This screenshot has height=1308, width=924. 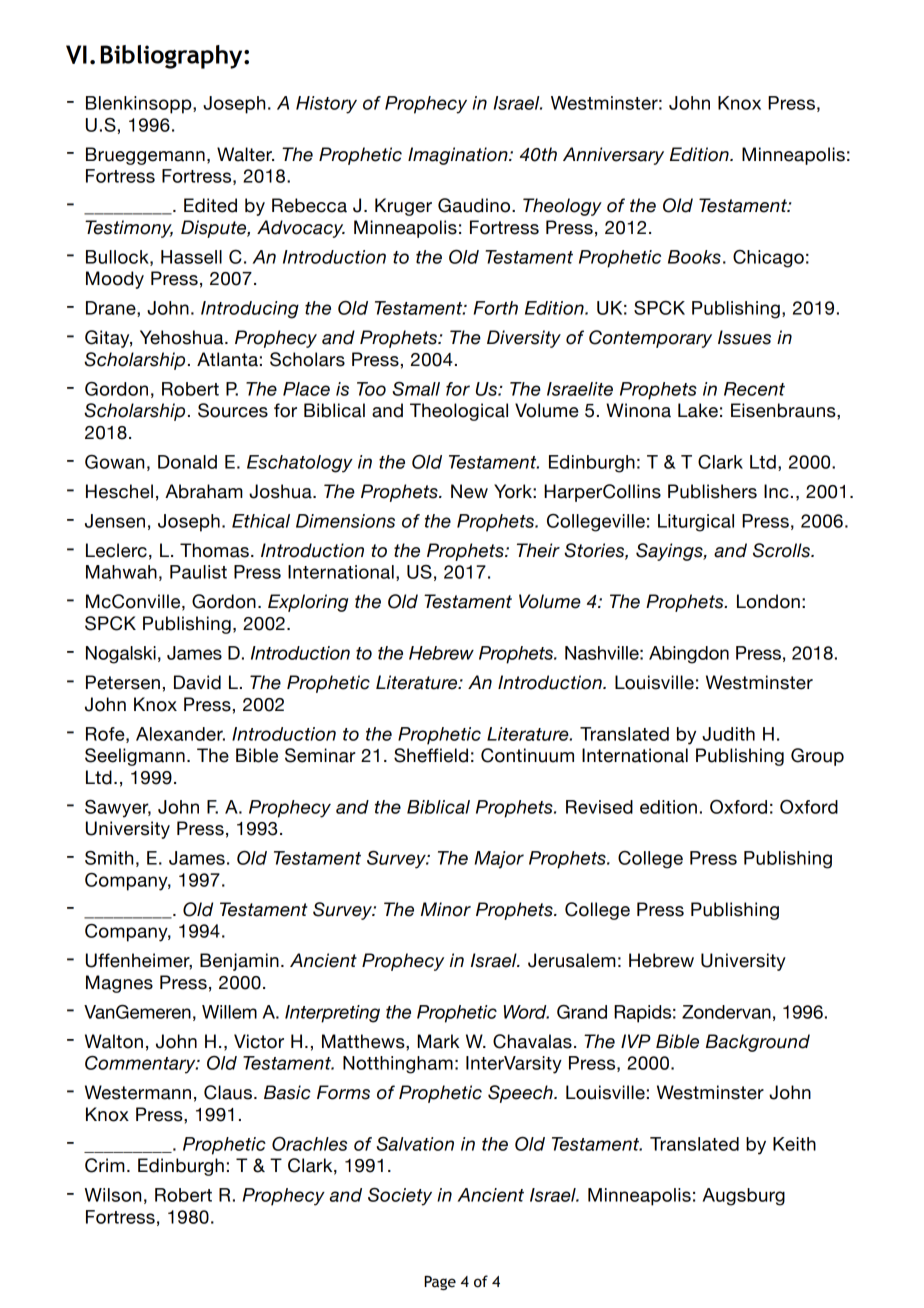 I want to click on Walter, so click(x=245, y=154).
